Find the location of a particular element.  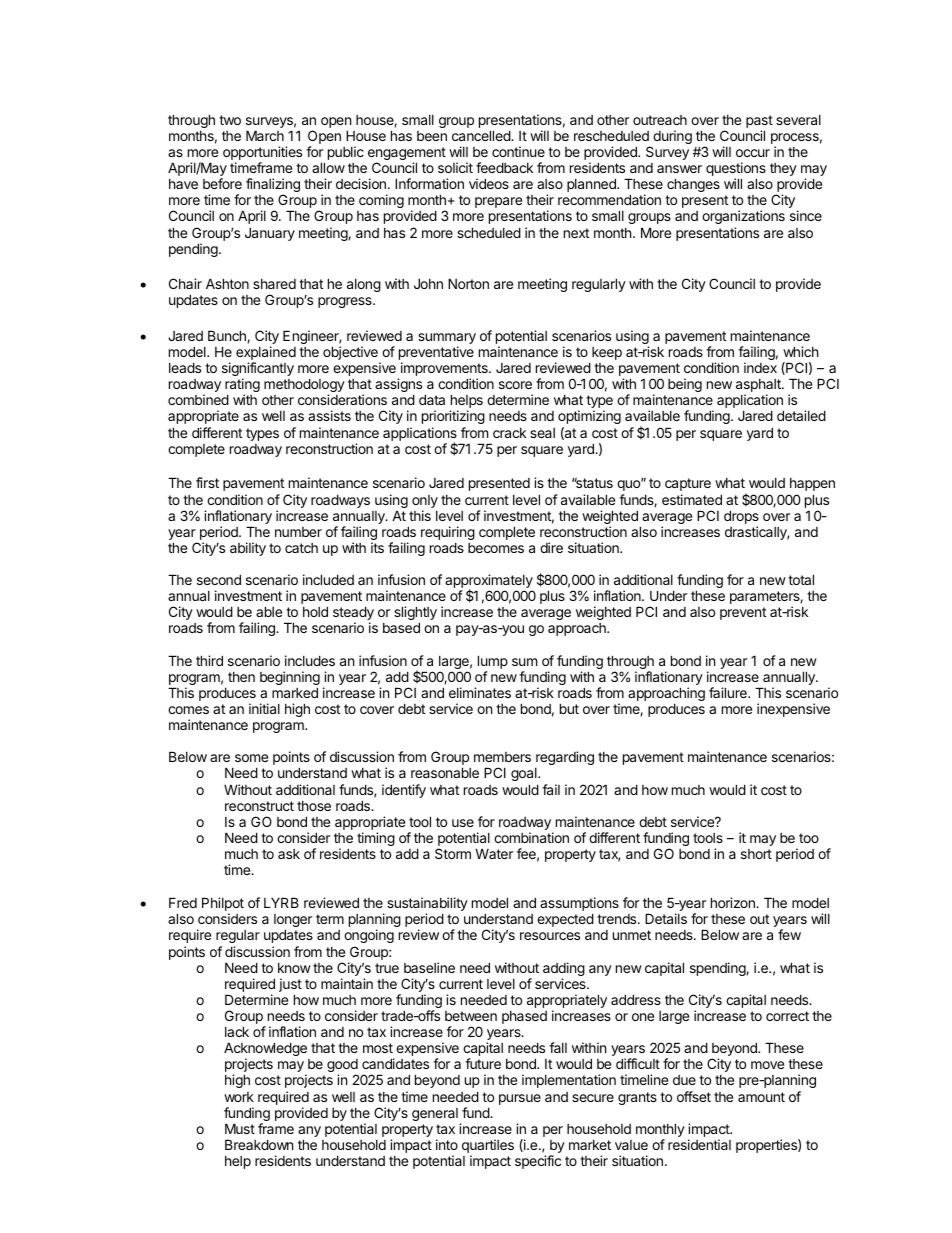

Water is located at coordinates (494, 853).
